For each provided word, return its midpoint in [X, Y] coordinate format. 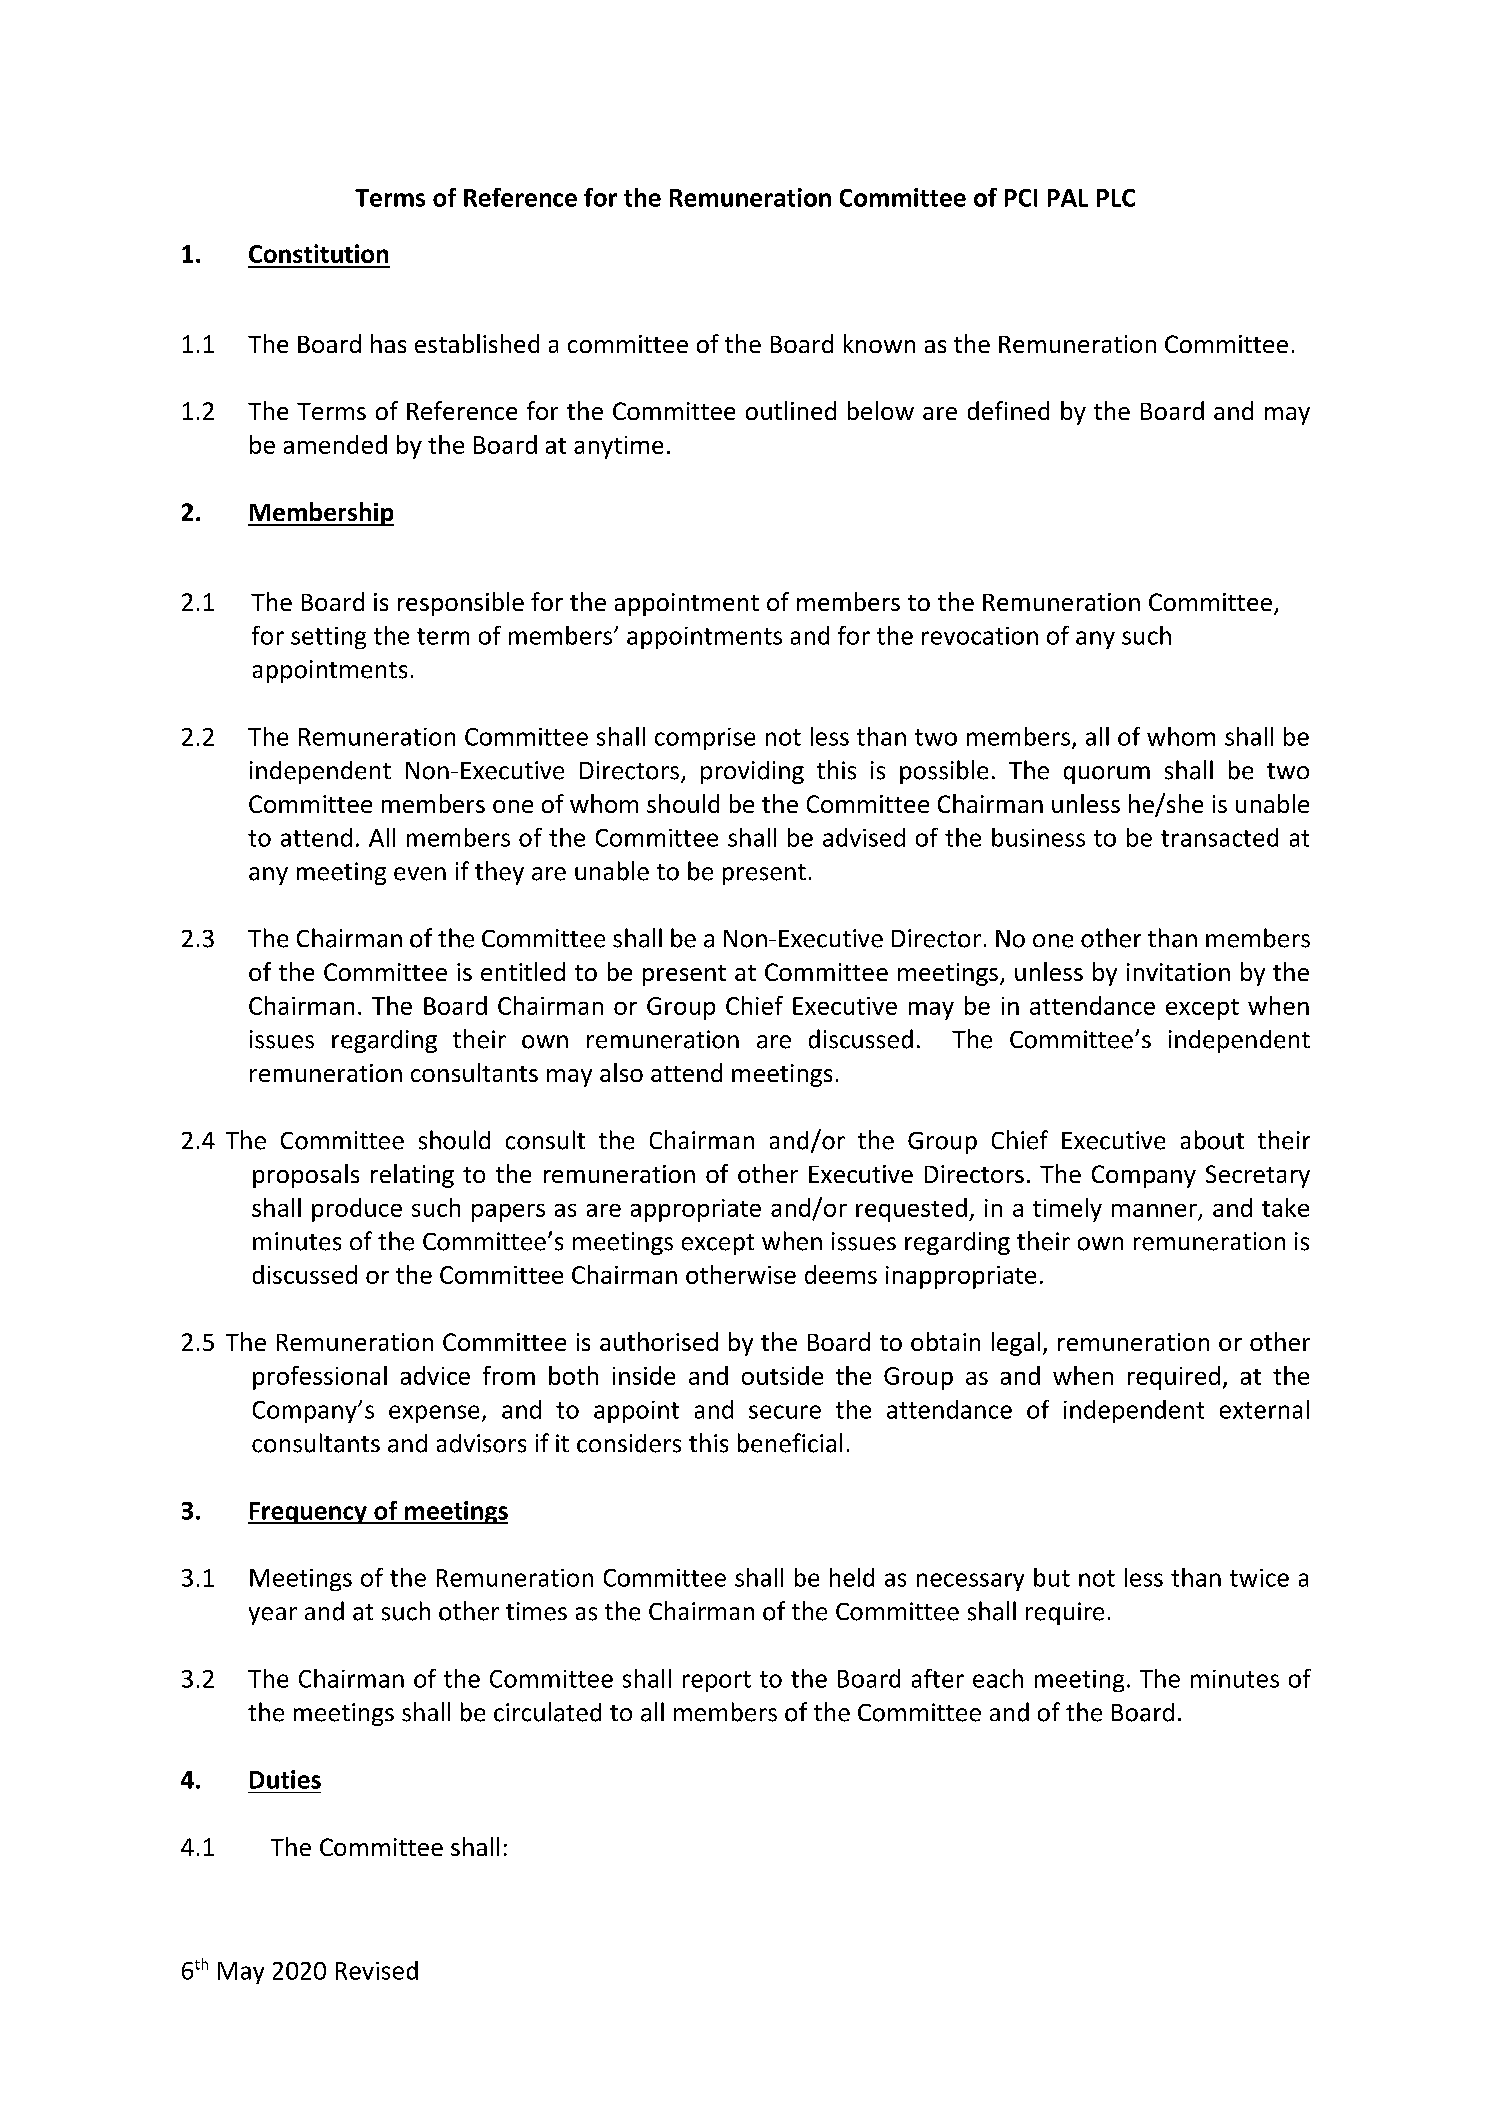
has [388, 343]
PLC [1116, 198]
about [1212, 1140]
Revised [377, 1970]
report [717, 1681]
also [621, 1072]
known [879, 343]
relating [412, 1176]
